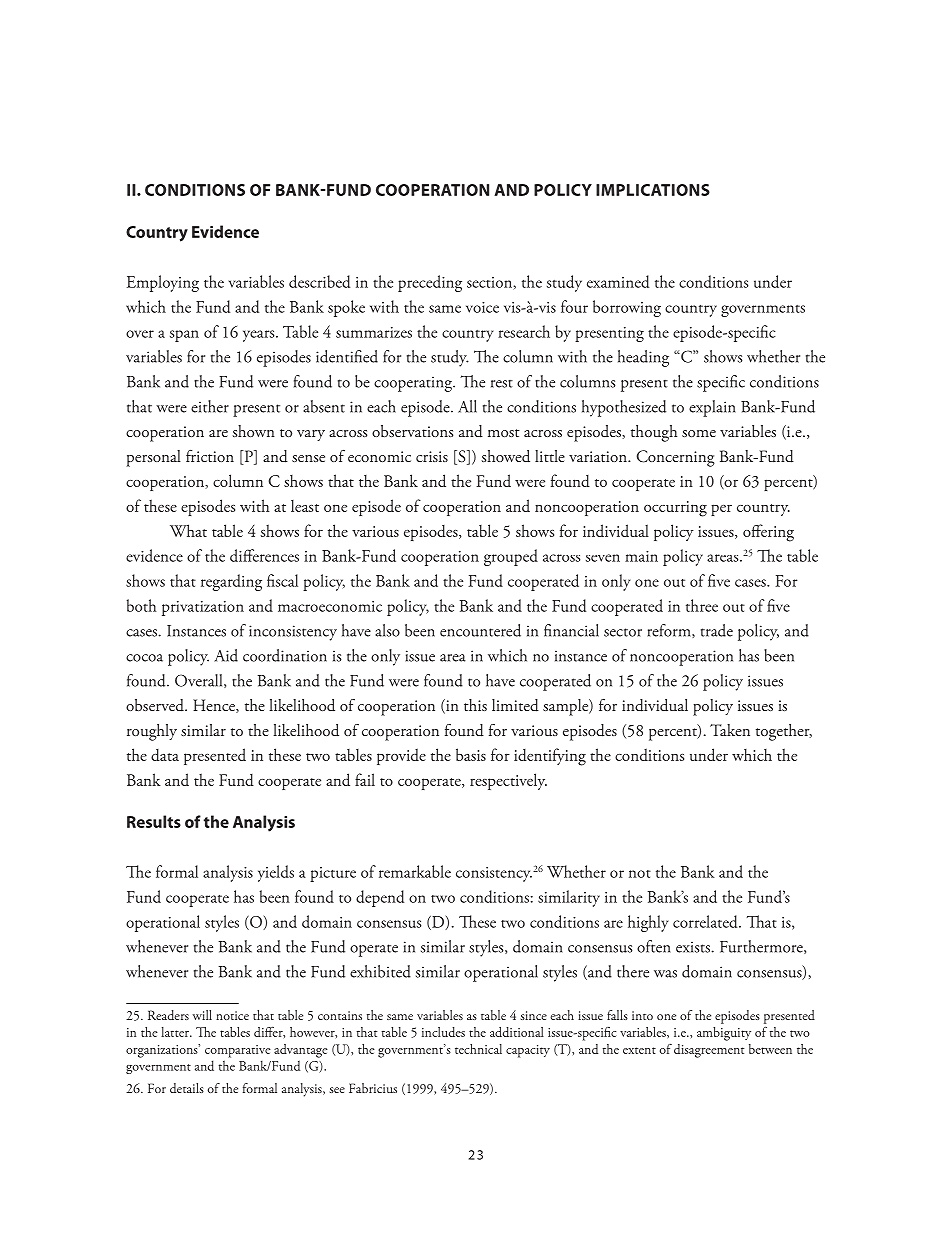 The image size is (952, 1233). Describe the element at coordinates (238, 1051) in the document. I see `comparative` at that location.
